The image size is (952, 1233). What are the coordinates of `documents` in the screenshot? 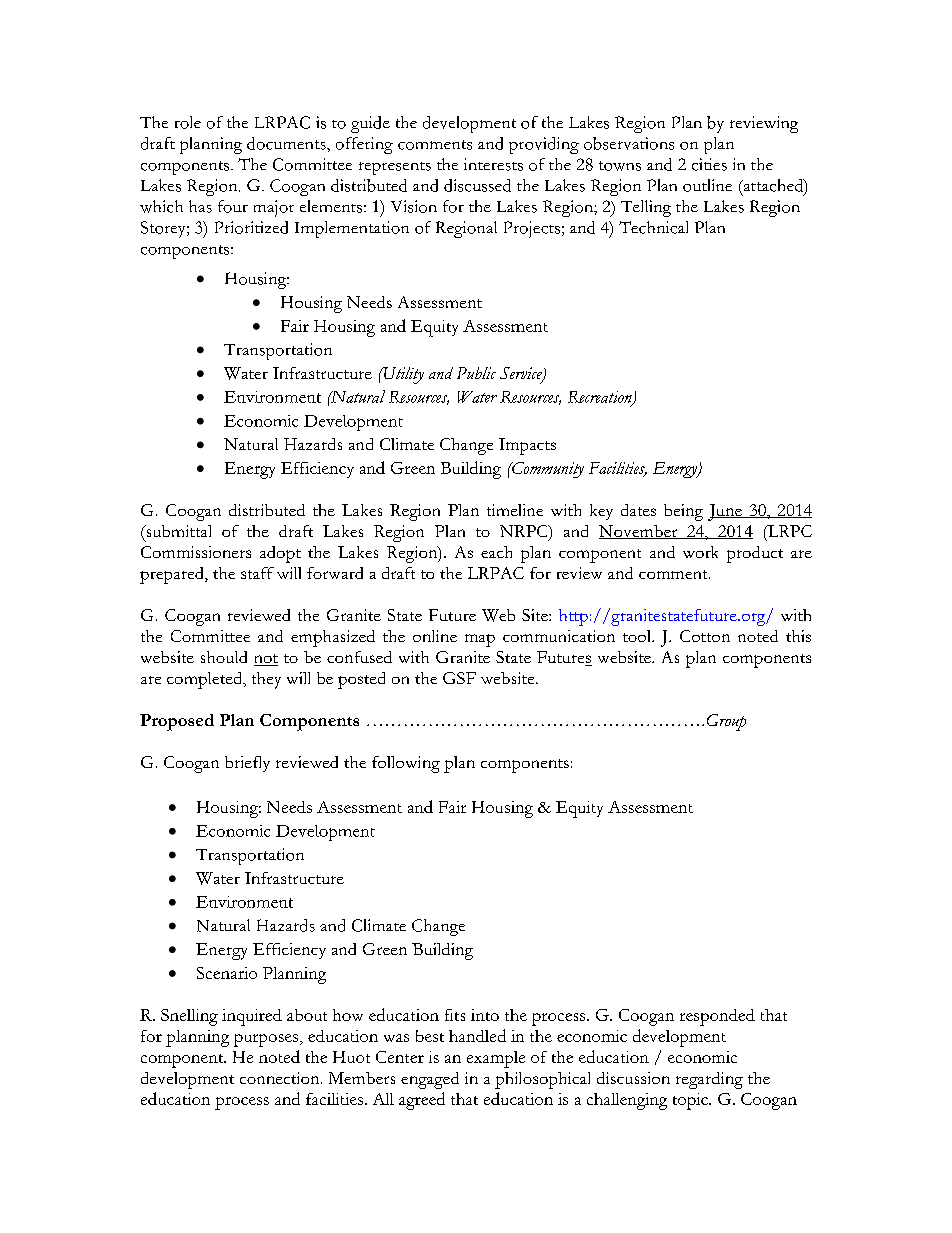 It's located at (287, 143).
